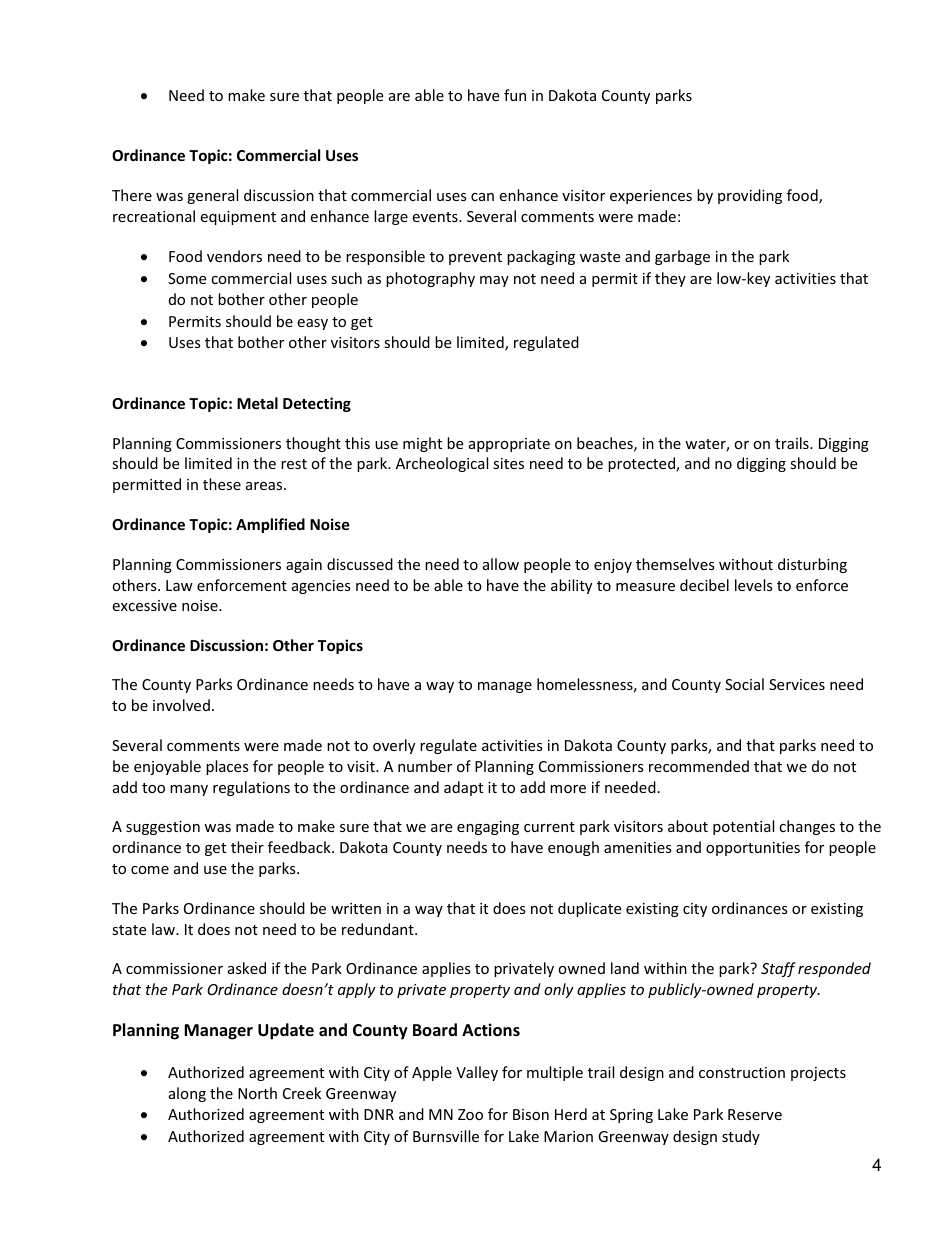  What do you see at coordinates (755, 1114) in the document?
I see `Reserve` at bounding box center [755, 1114].
